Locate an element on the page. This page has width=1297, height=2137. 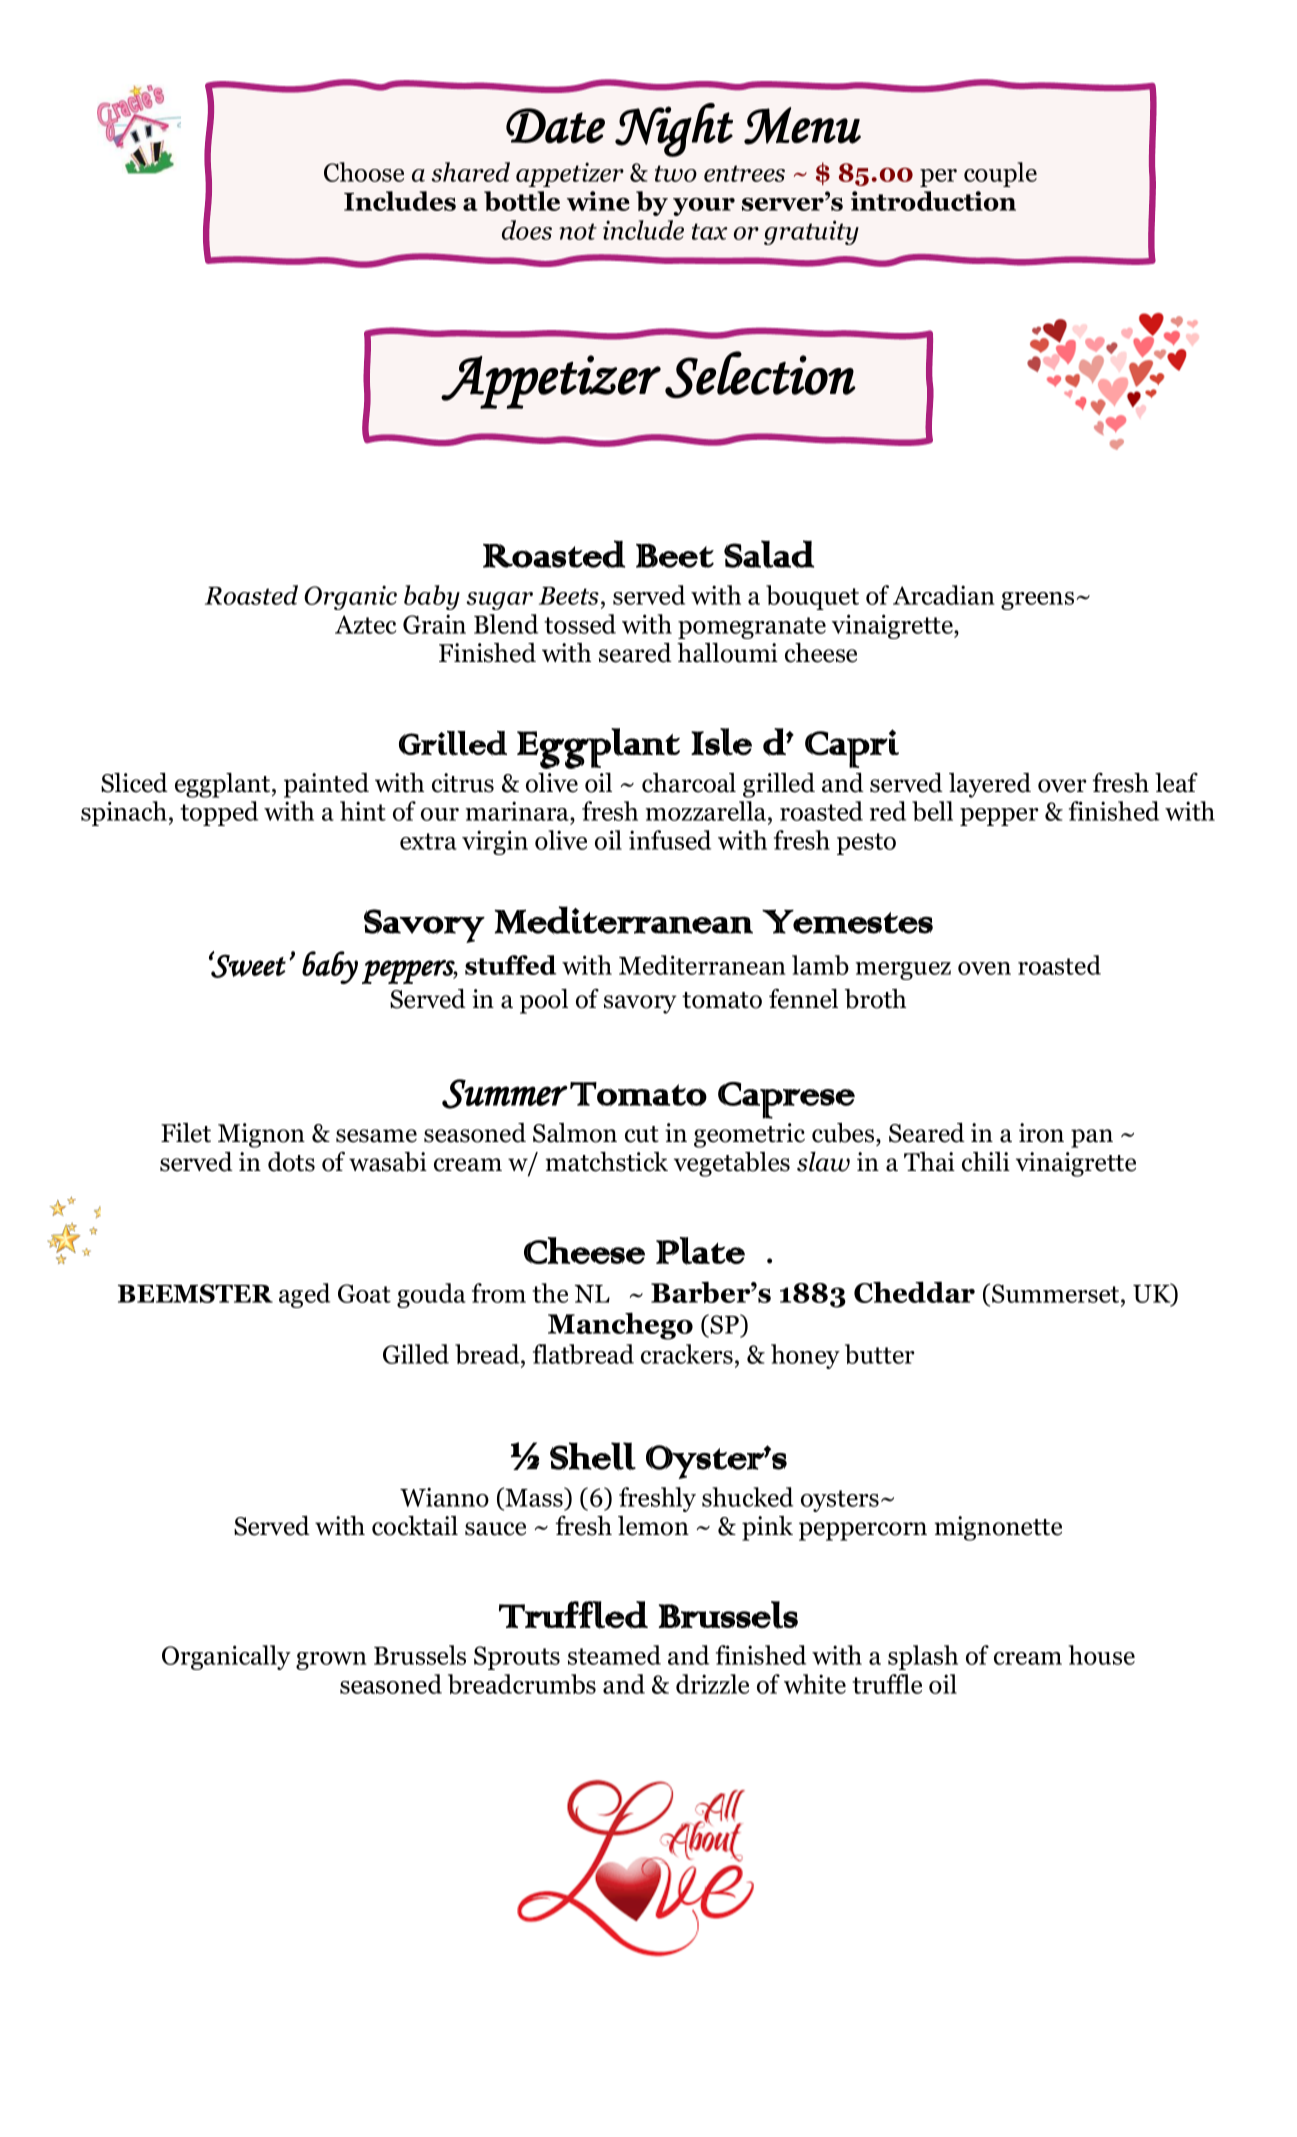
steamed is located at coordinates (614, 1655).
